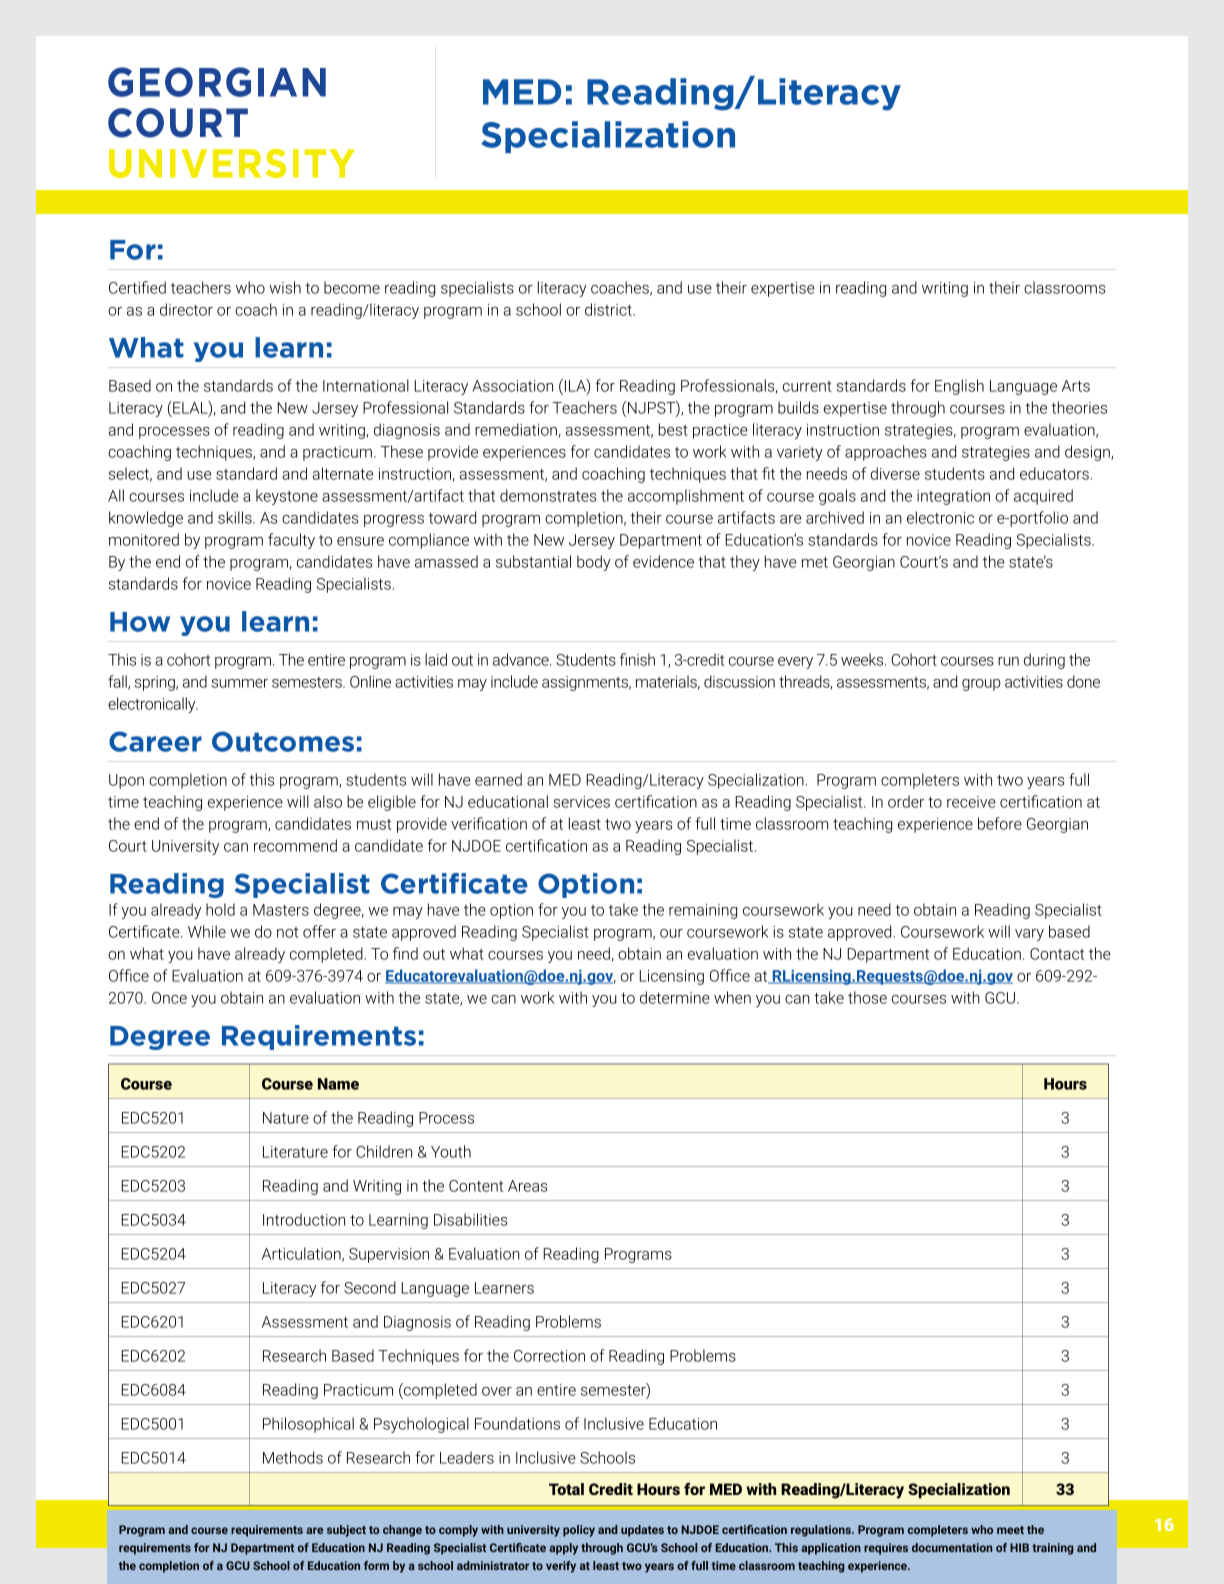 The image size is (1224, 1584). I want to click on Once, so click(169, 998).
